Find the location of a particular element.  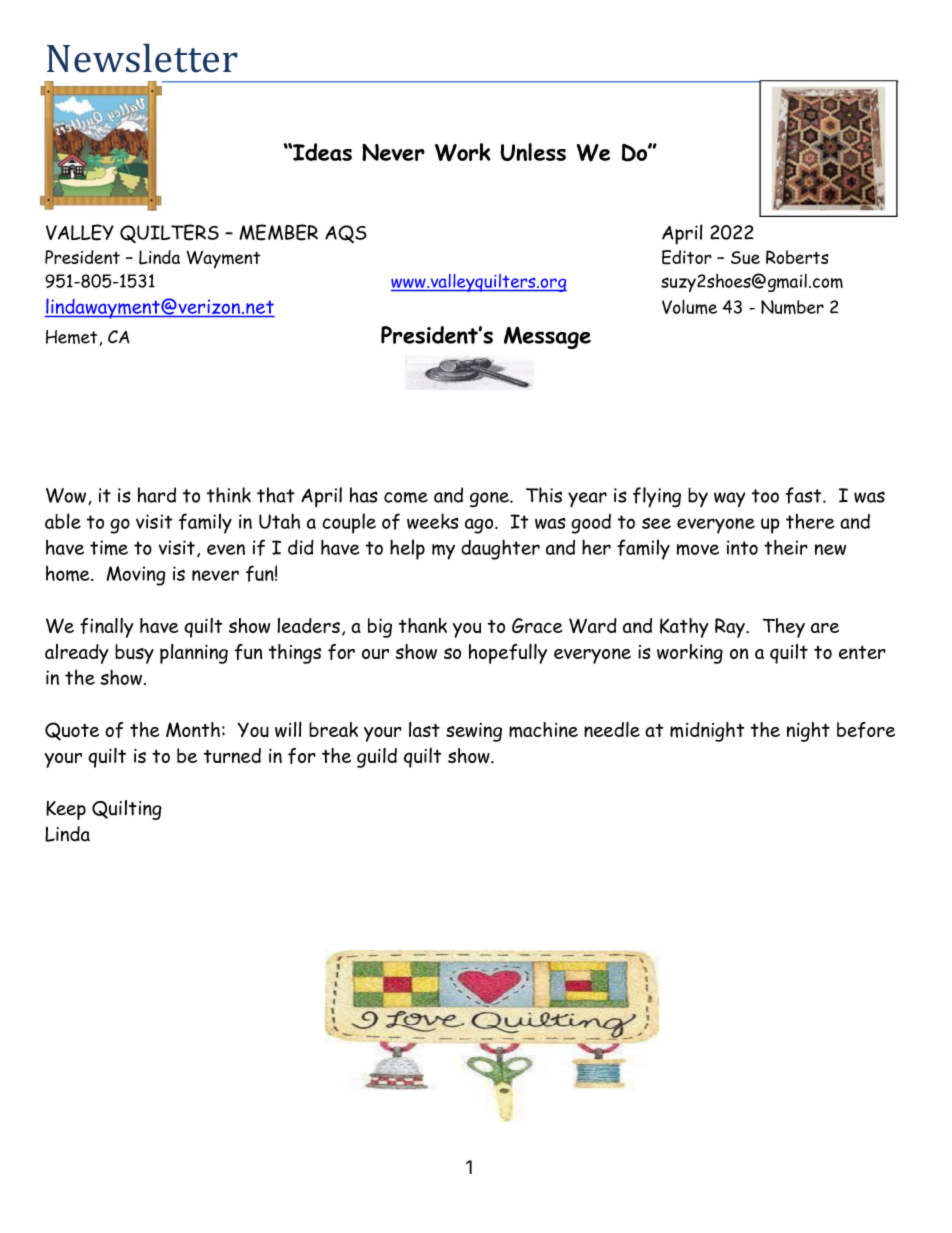

before is located at coordinates (866, 730).
